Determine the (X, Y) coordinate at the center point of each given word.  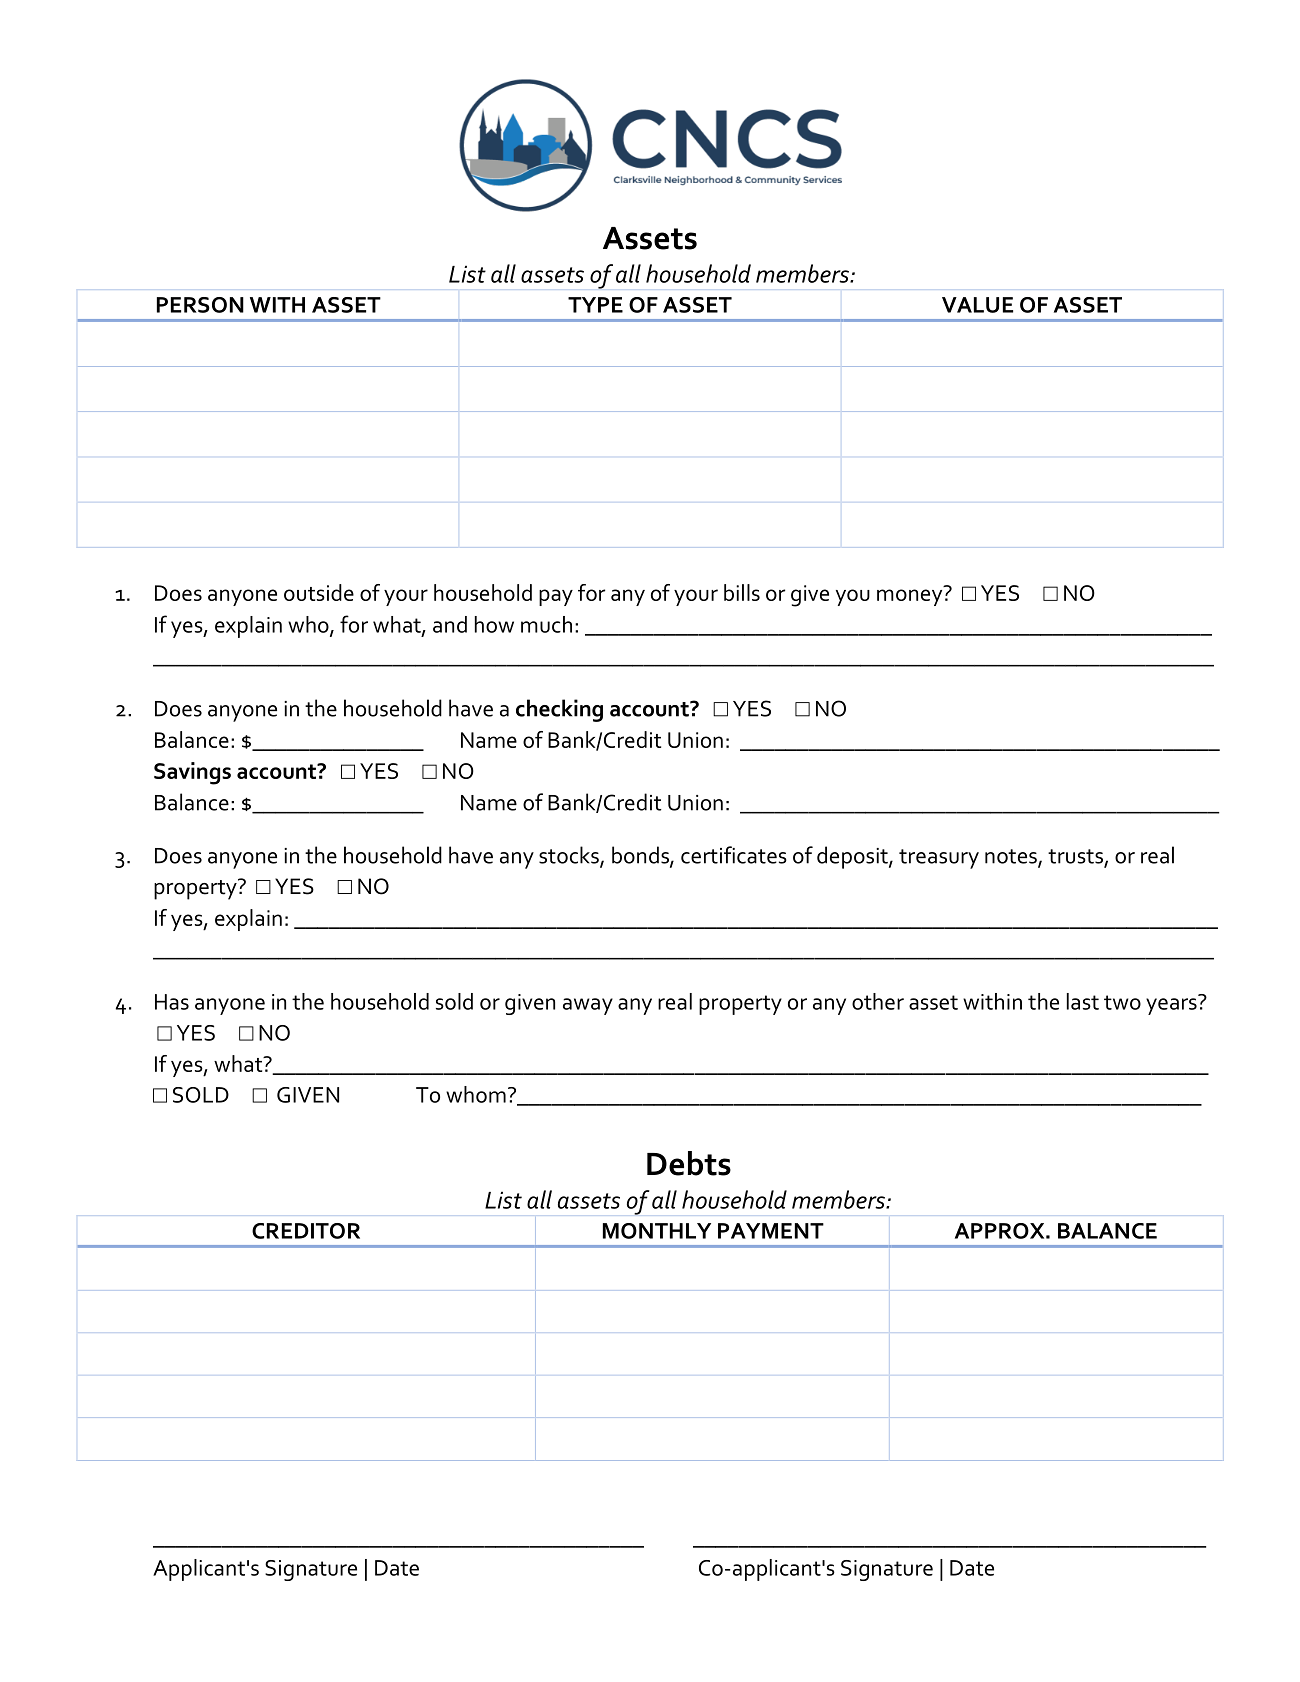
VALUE (977, 305)
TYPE (595, 305)
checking (559, 710)
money (909, 597)
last (1083, 1001)
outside (319, 592)
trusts (1075, 856)
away (588, 1006)
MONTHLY (657, 1231)
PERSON (200, 305)
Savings (192, 773)
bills (742, 592)
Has (172, 1002)
